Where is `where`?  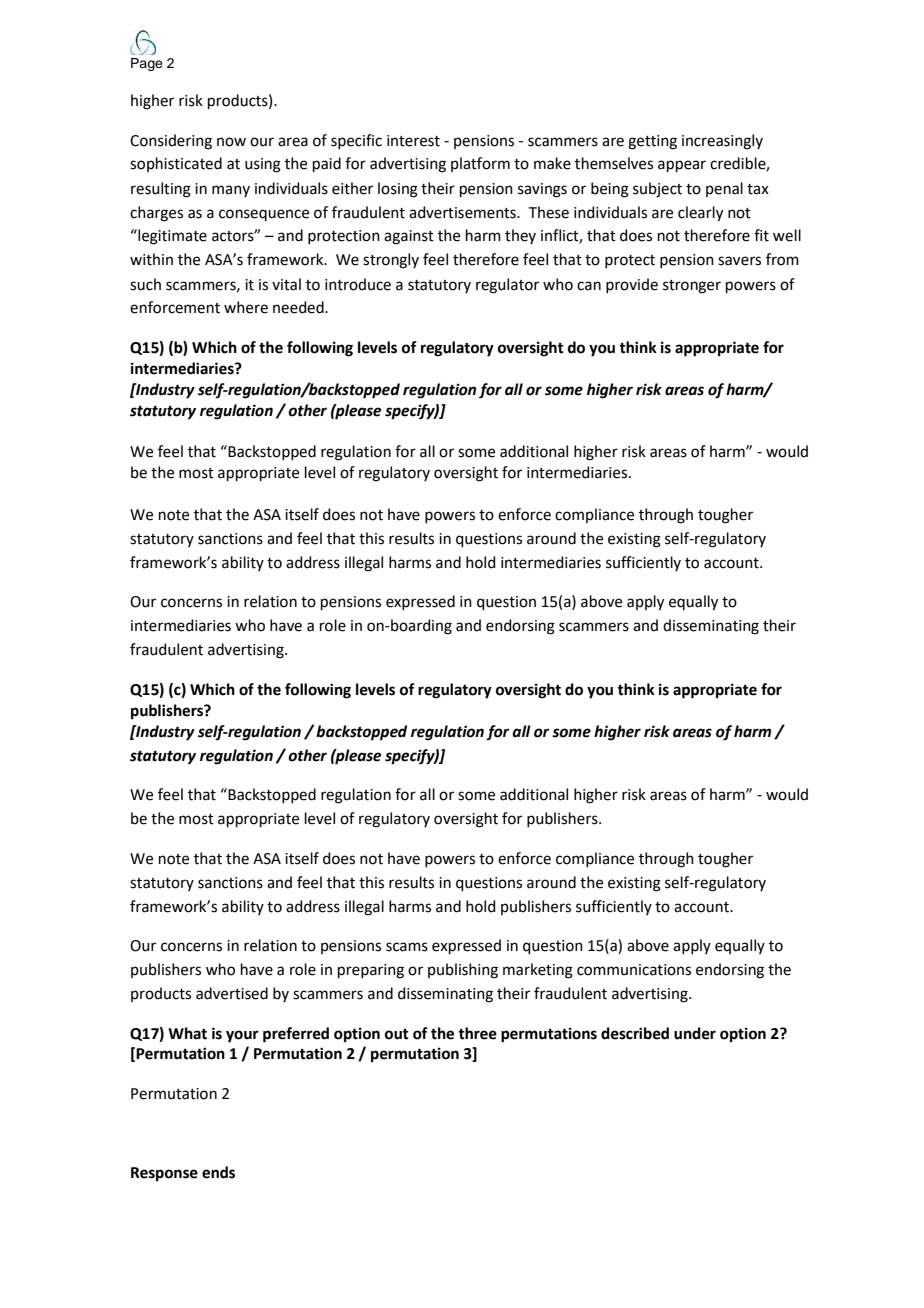 where is located at coordinates (246, 307).
